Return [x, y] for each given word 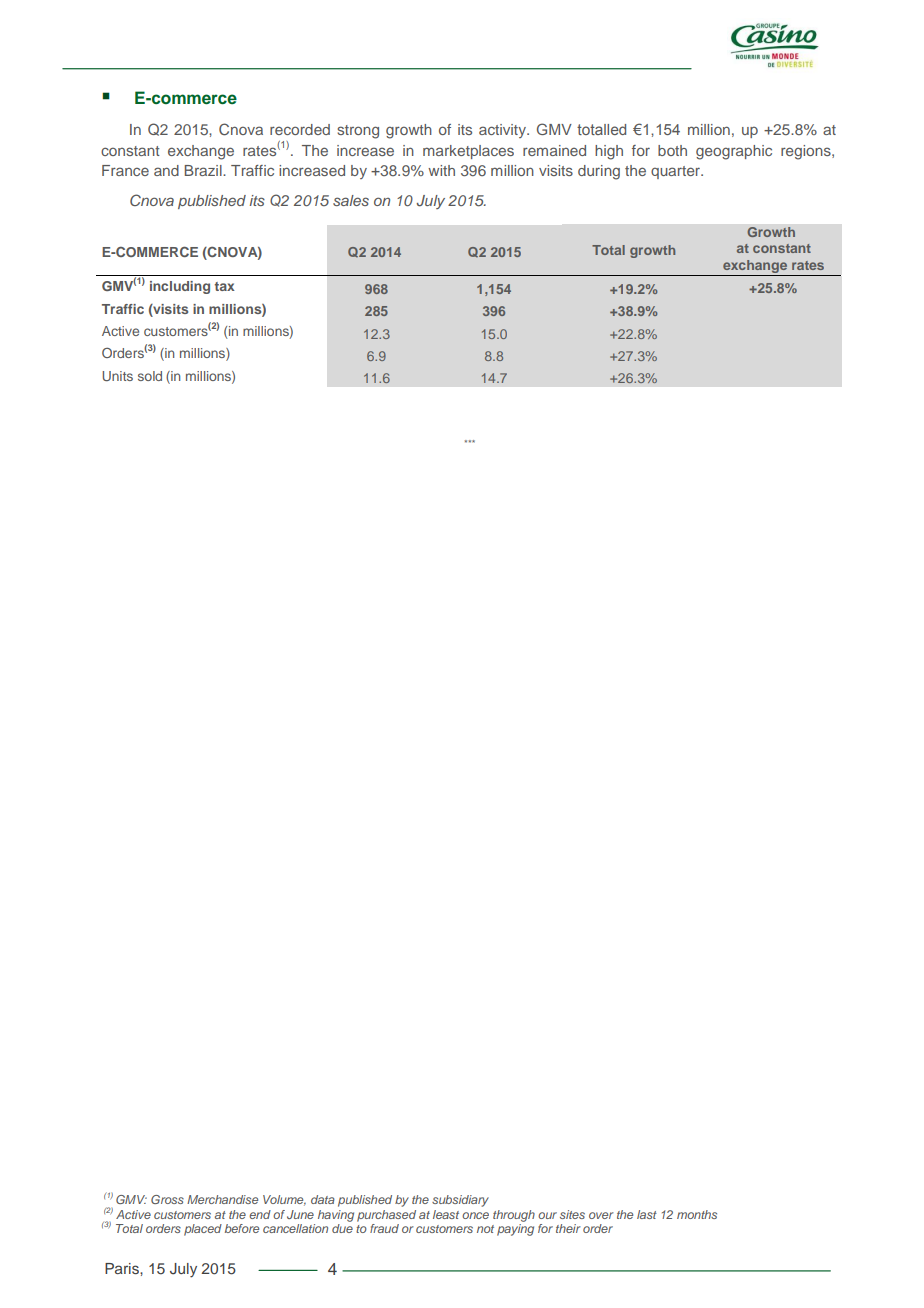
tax [225, 286]
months [697, 1214]
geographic [734, 152]
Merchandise [222, 1199]
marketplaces [468, 152]
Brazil [204, 170]
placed [203, 1230]
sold [150, 376]
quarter [677, 172]
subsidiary [460, 1201]
